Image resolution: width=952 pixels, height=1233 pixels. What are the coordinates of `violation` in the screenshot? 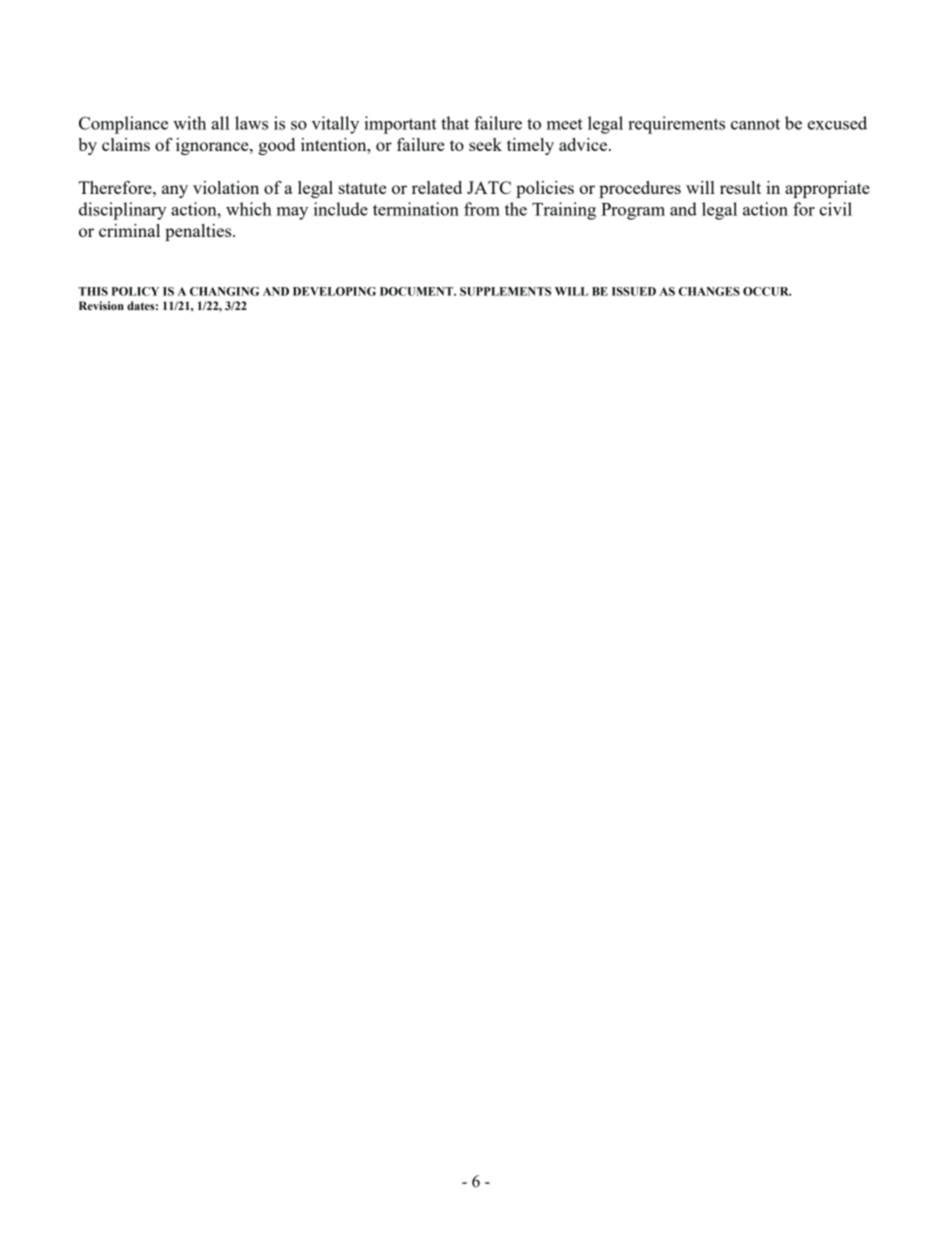 It's located at (226, 187).
